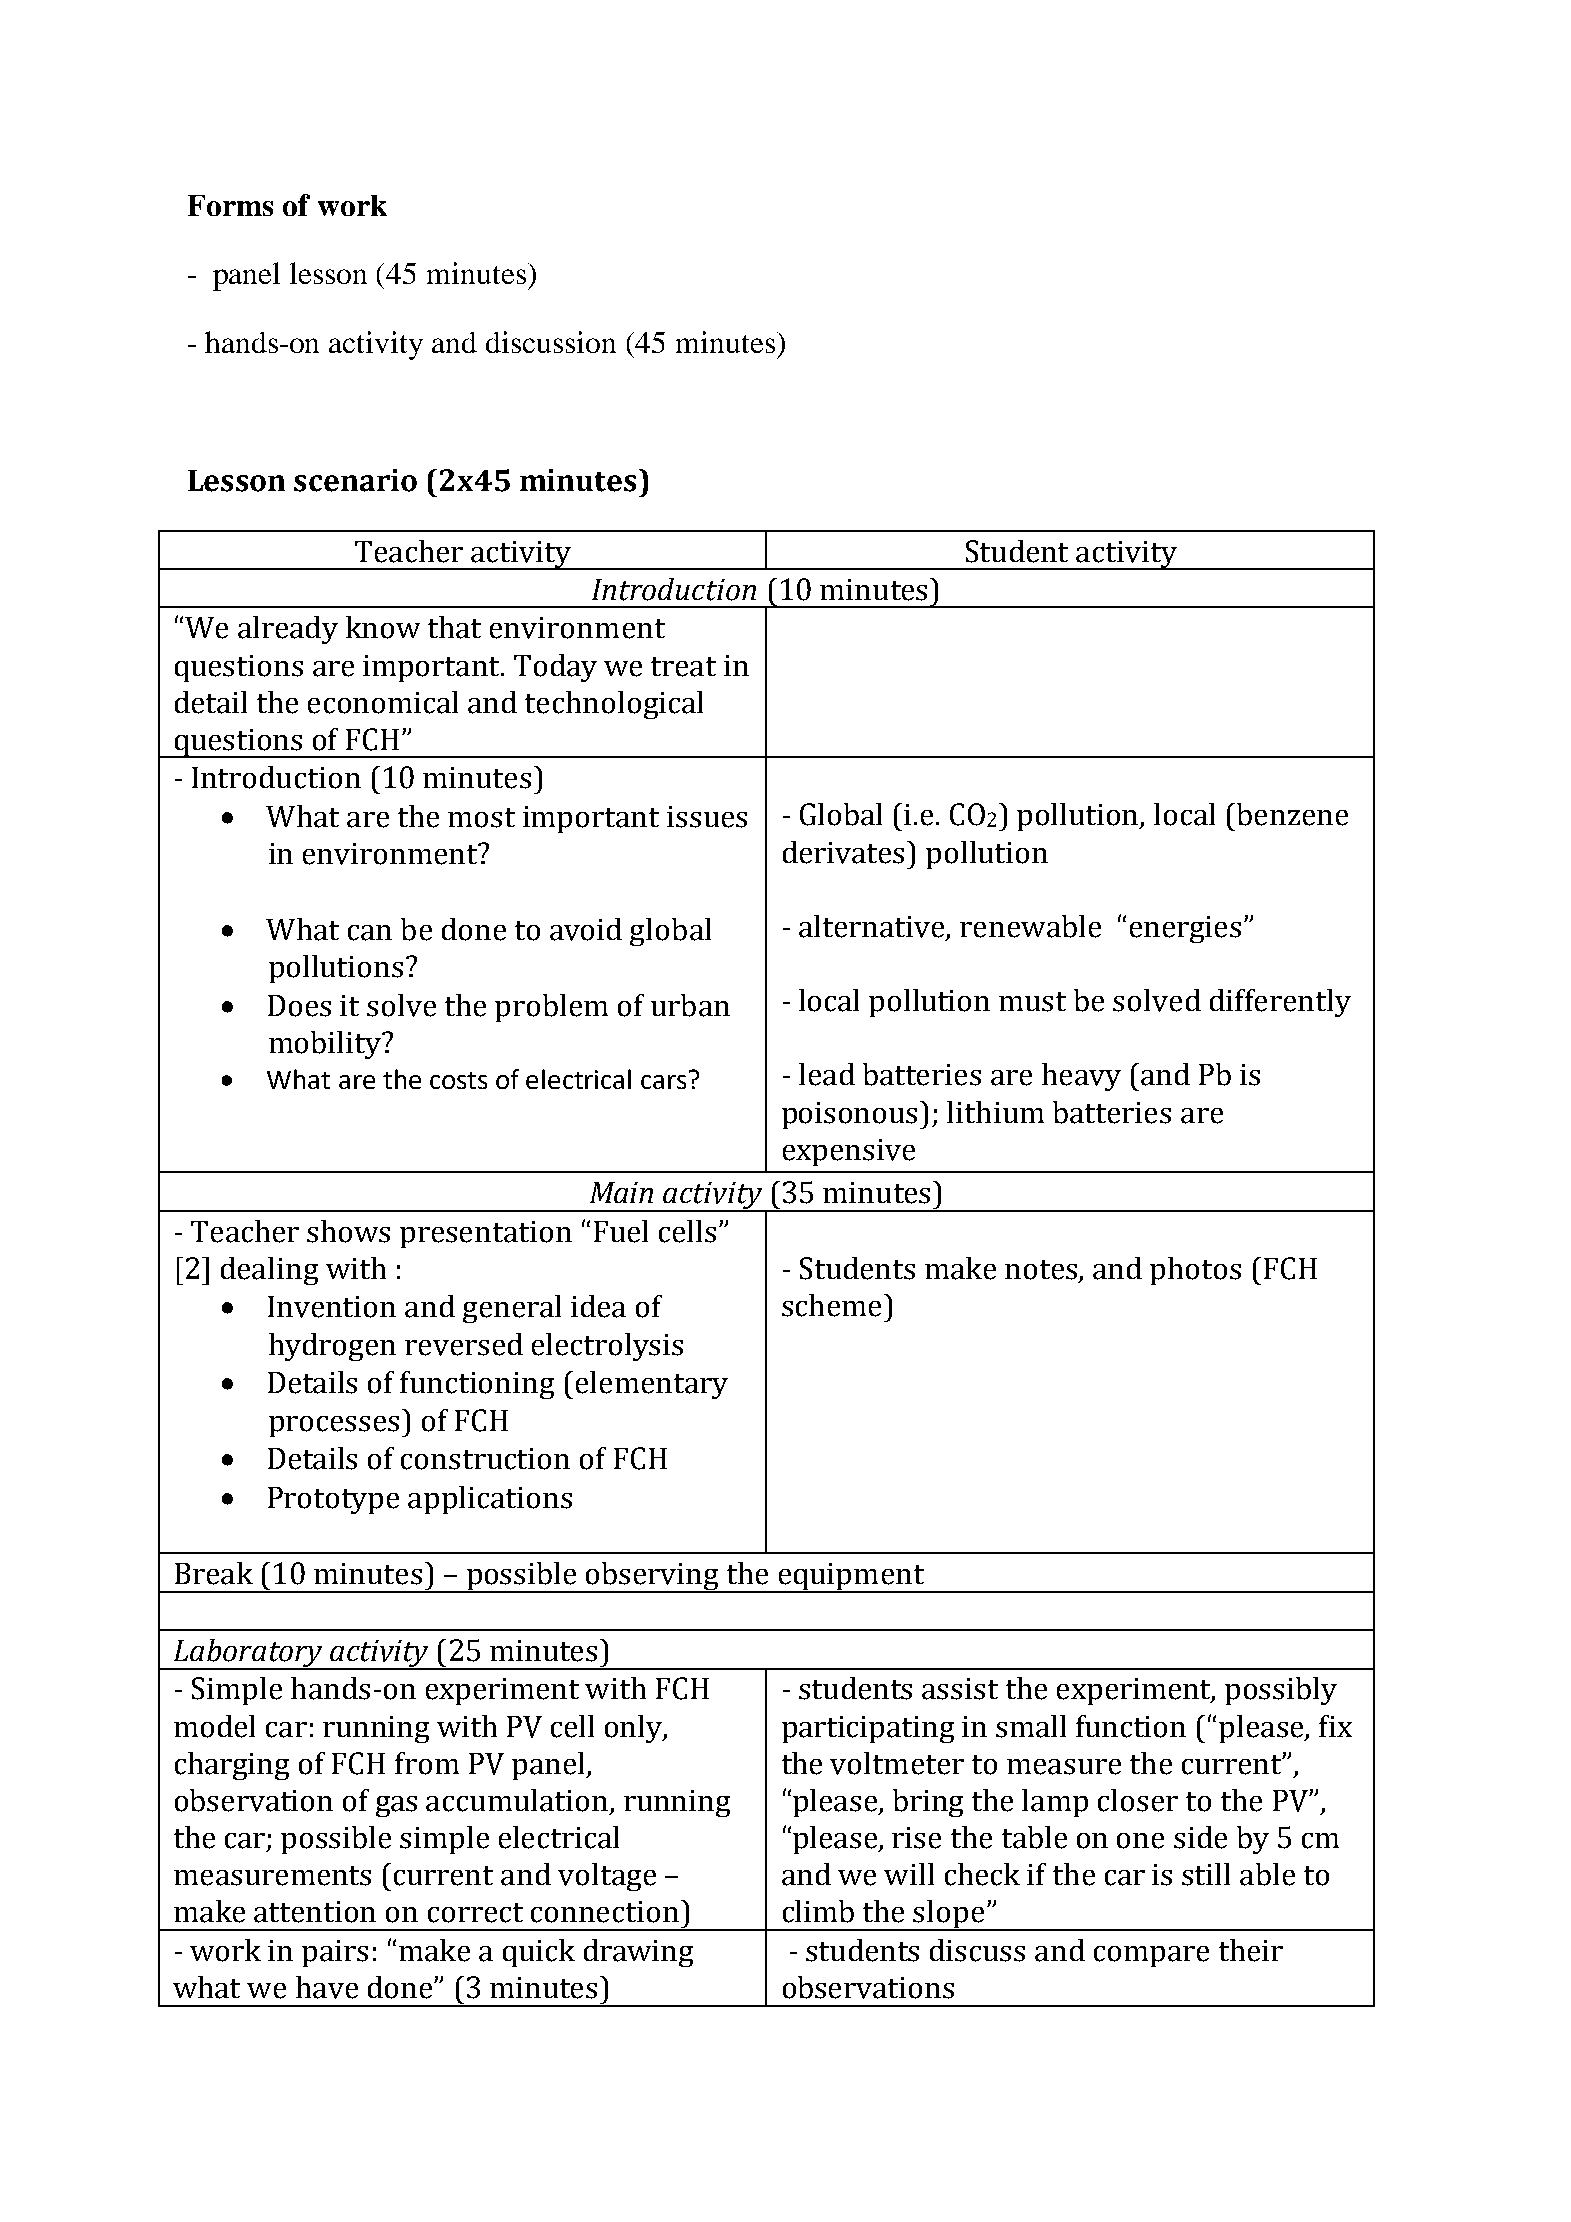 Image resolution: width=1571 pixels, height=2222 pixels. What do you see at coordinates (1081, 1077) in the screenshot?
I see `heavy` at bounding box center [1081, 1077].
